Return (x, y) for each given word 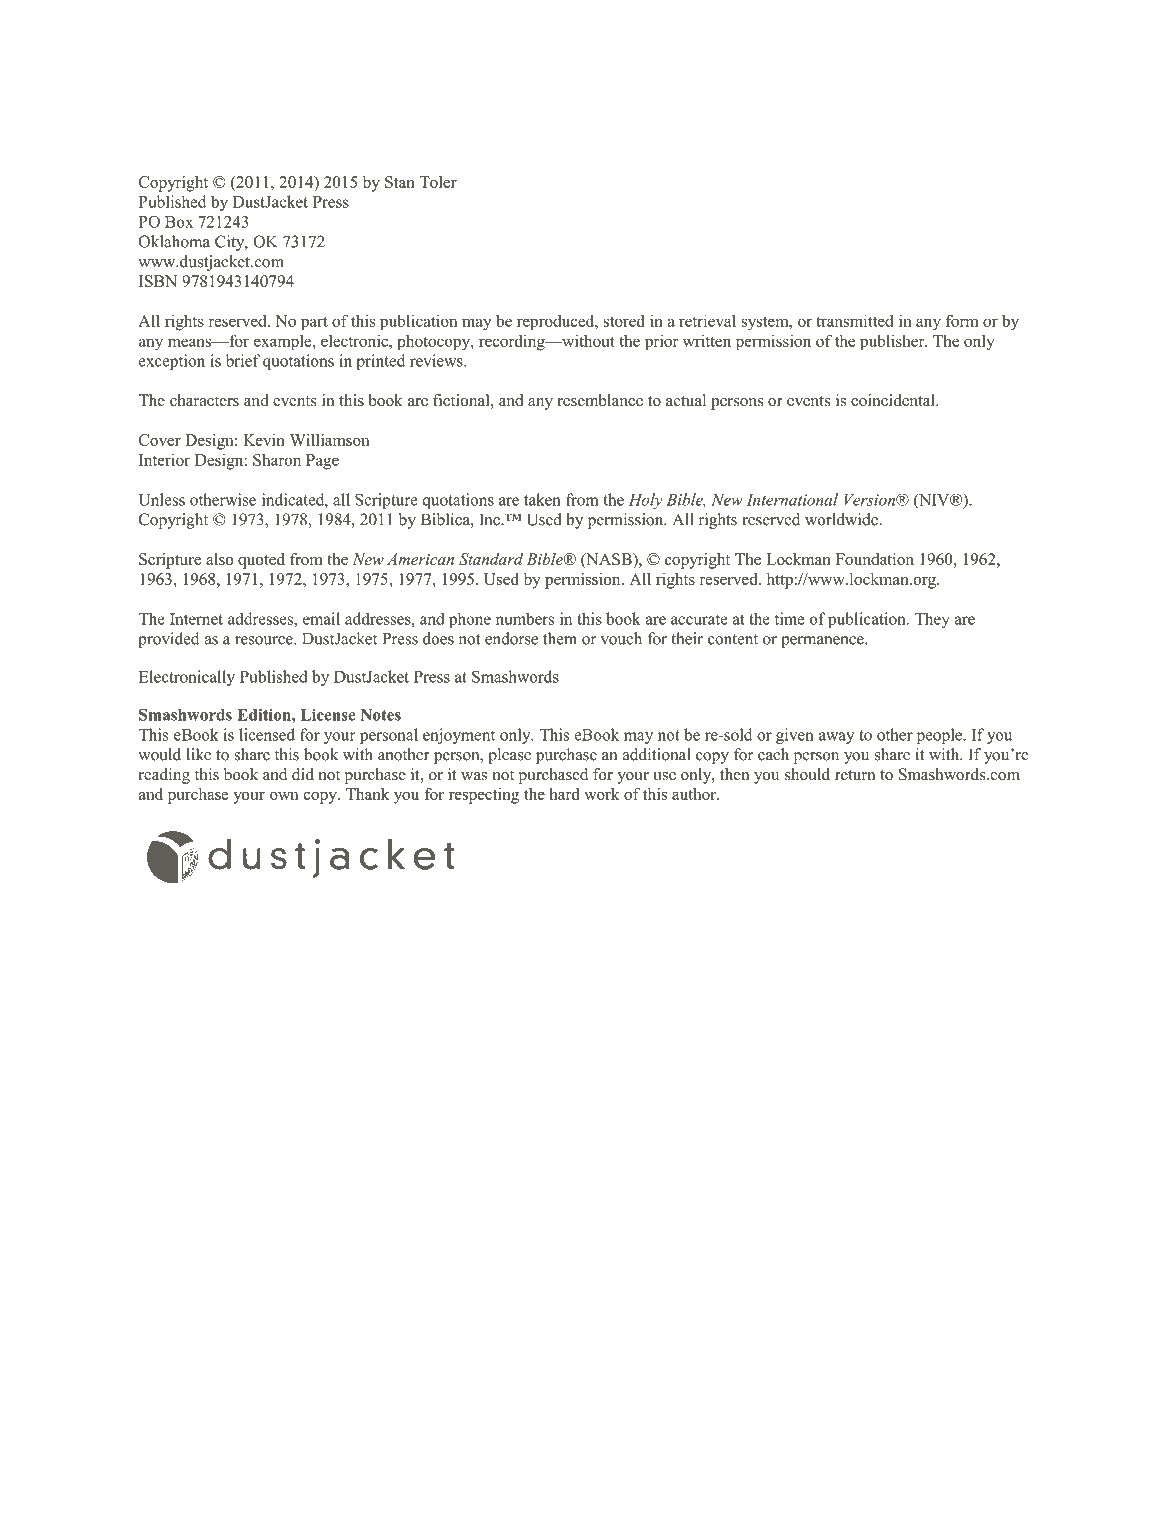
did (303, 774)
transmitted (854, 320)
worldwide (842, 519)
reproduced (557, 322)
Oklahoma (174, 241)
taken (542, 499)
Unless (162, 499)
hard (564, 794)
